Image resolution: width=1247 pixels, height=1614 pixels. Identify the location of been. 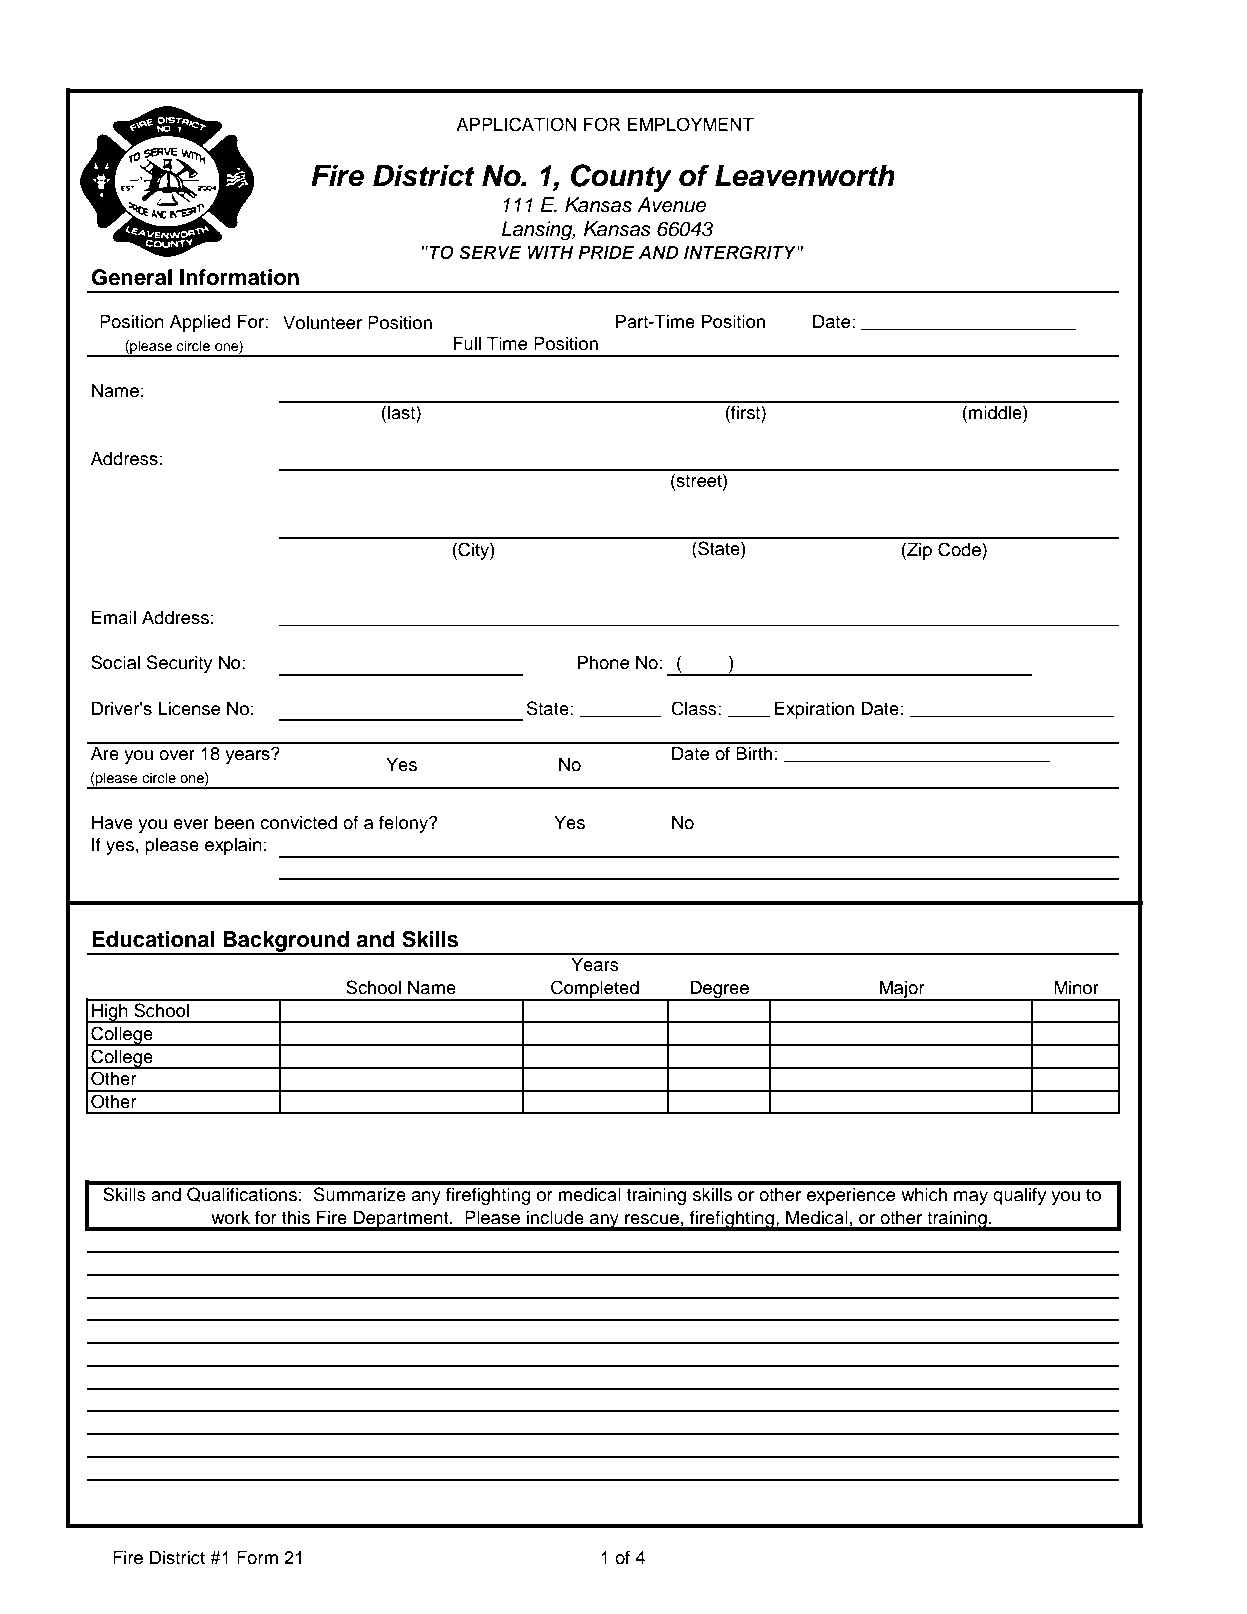
(234, 823).
